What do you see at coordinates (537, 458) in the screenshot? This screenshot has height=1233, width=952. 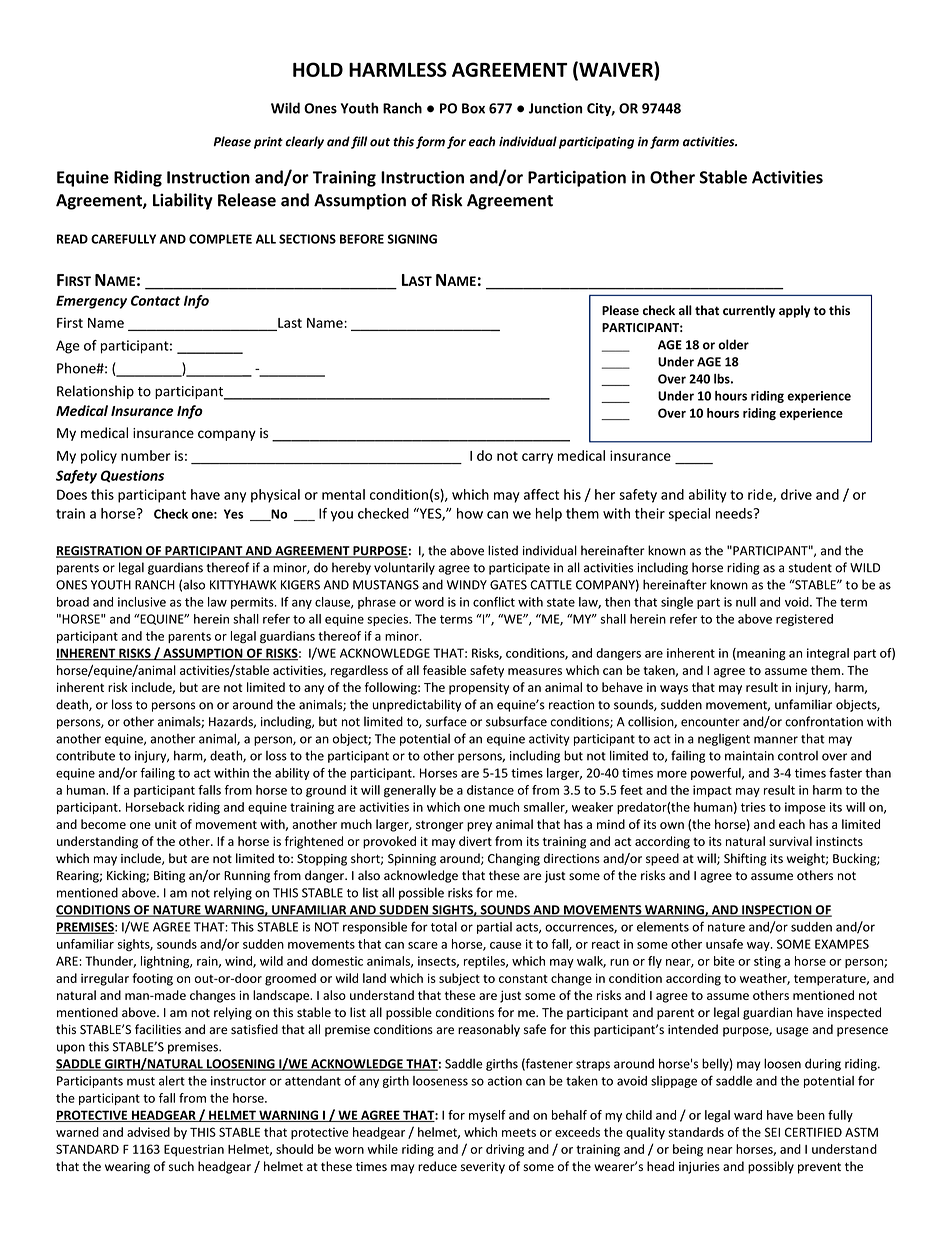 I see `carry` at bounding box center [537, 458].
